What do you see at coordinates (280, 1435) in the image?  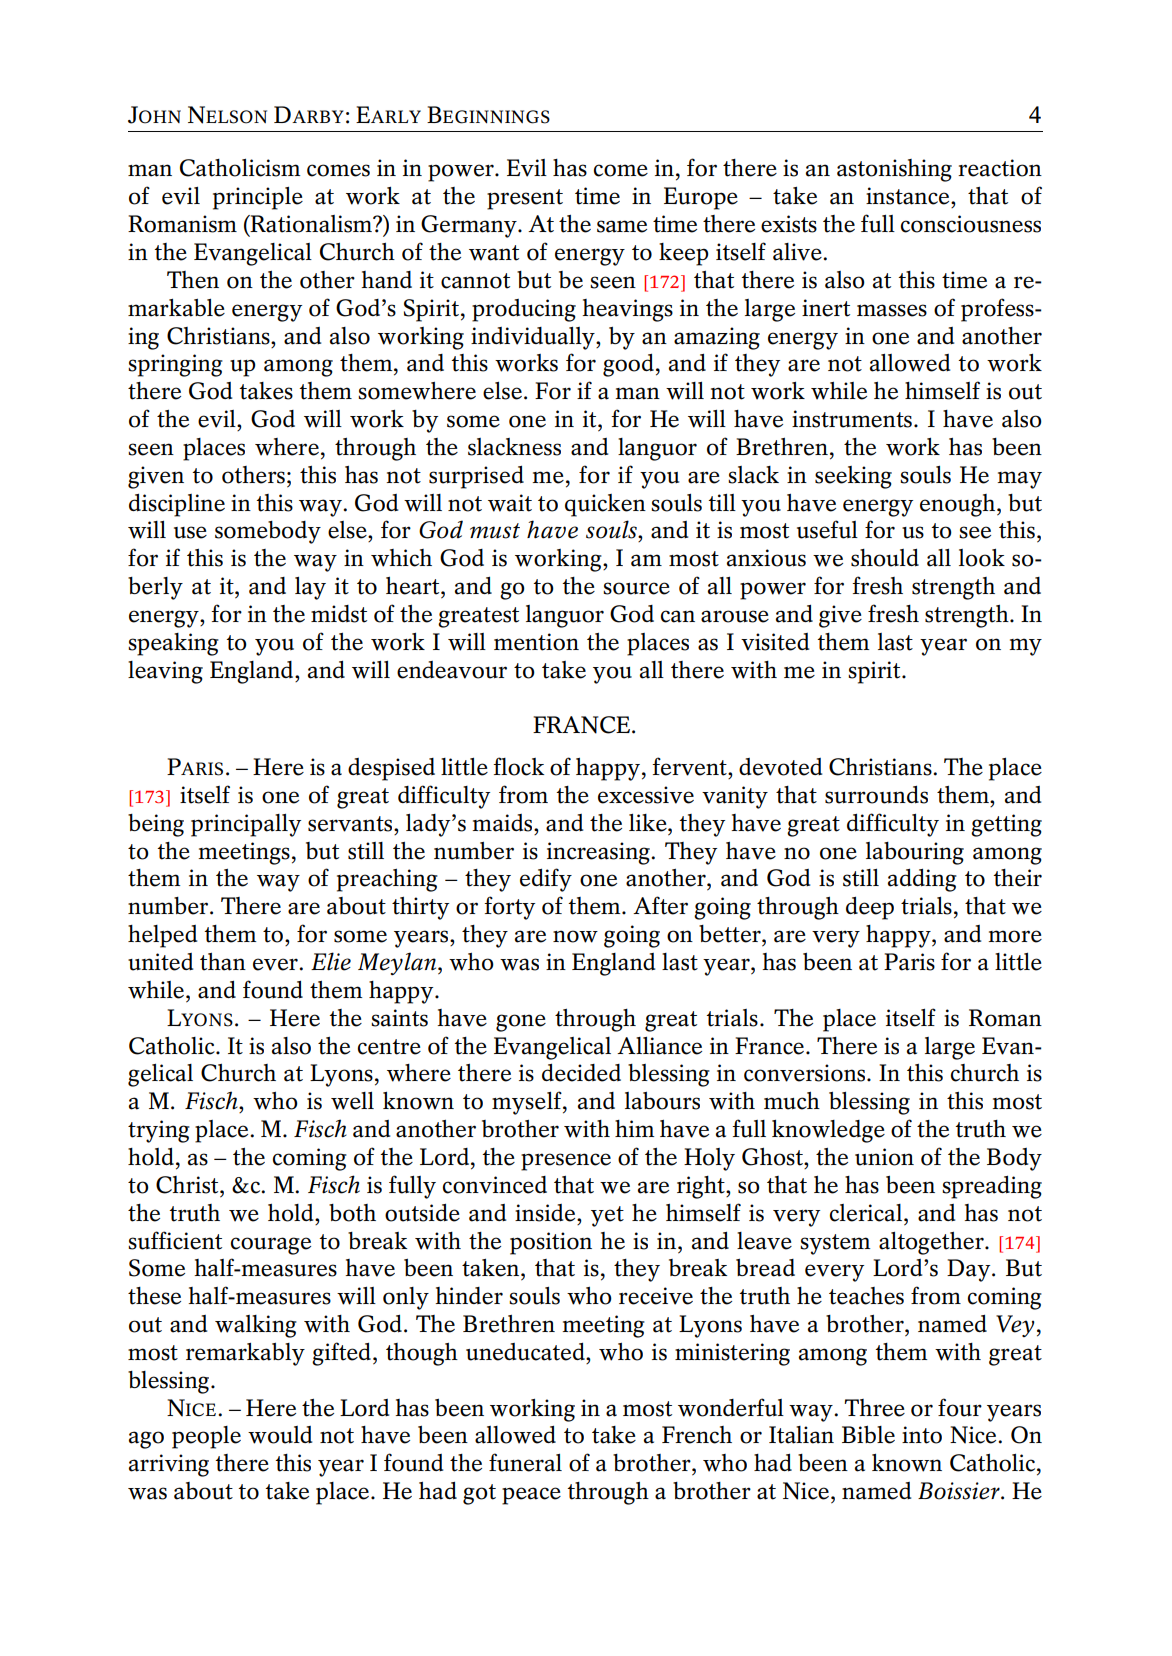 I see `would` at bounding box center [280, 1435].
